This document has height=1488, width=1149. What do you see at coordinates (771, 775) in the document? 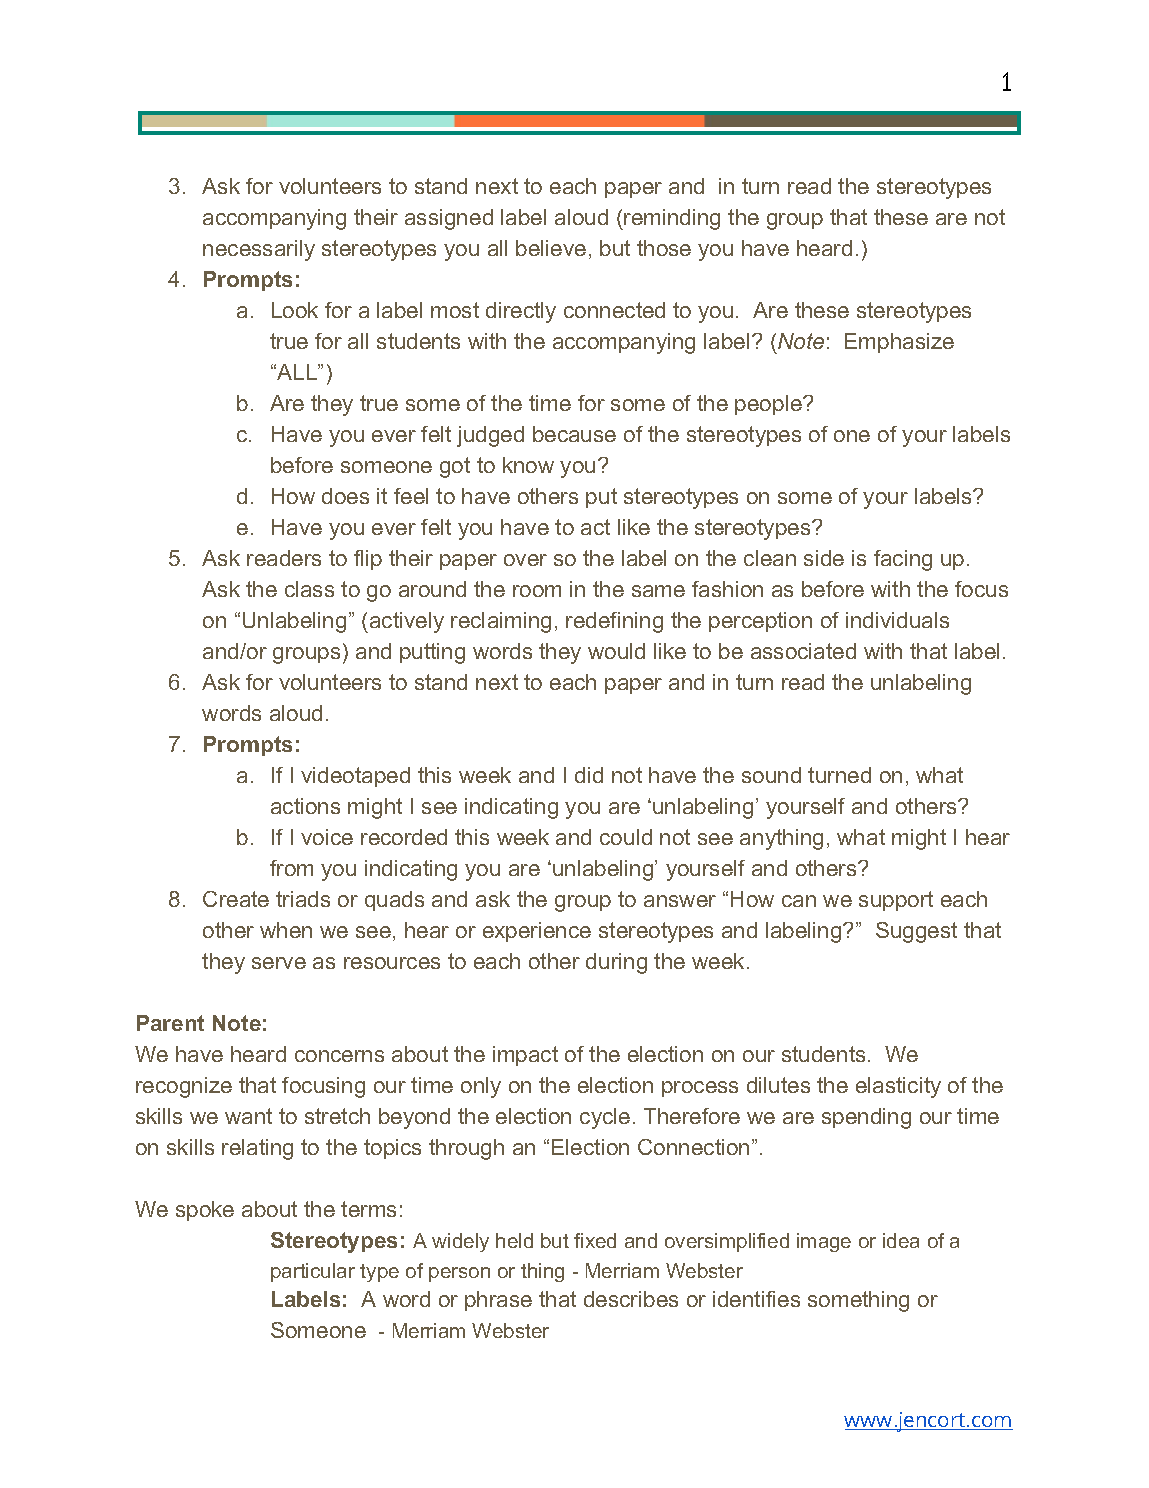
I see `sound` at bounding box center [771, 775].
